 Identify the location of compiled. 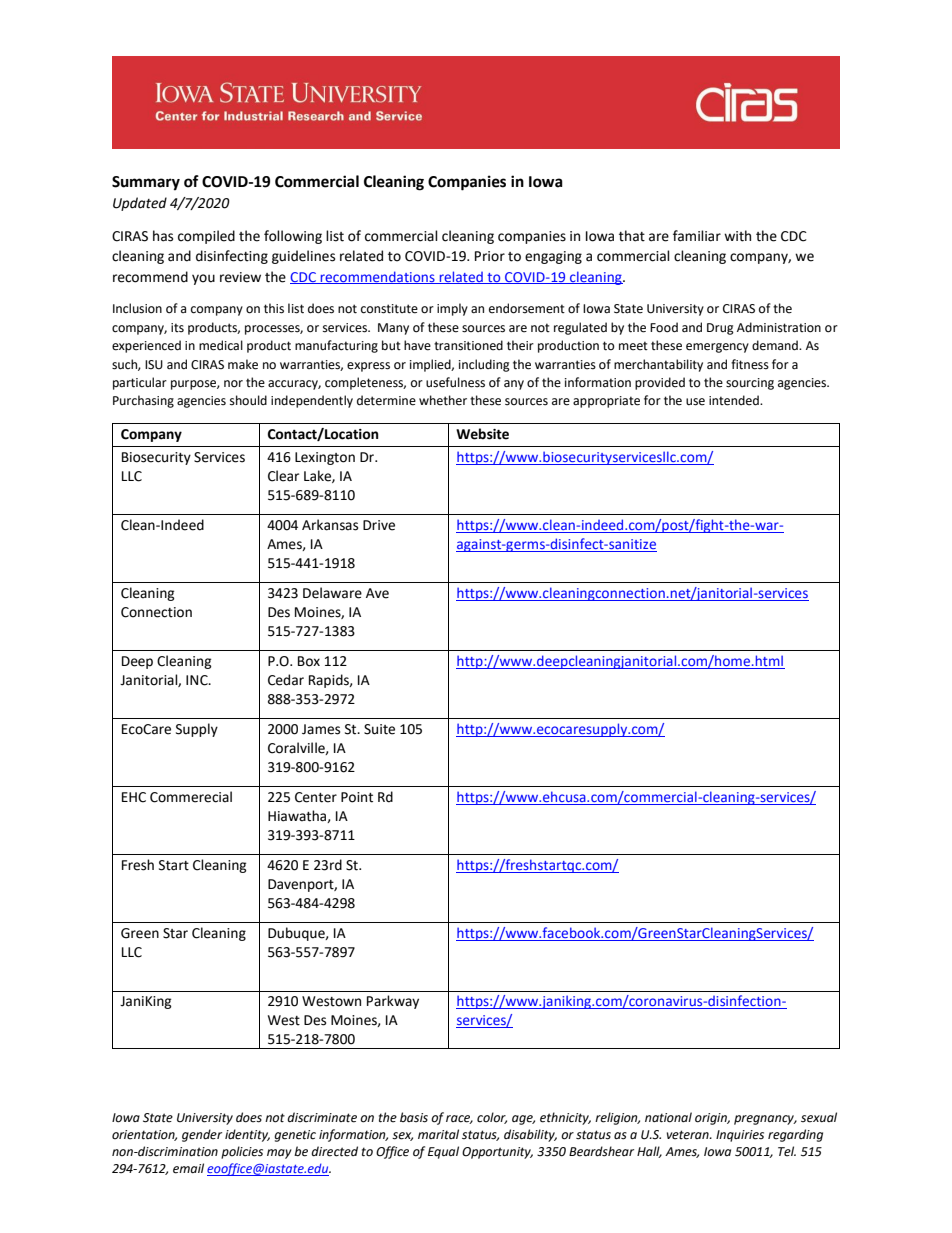
(206, 237).
